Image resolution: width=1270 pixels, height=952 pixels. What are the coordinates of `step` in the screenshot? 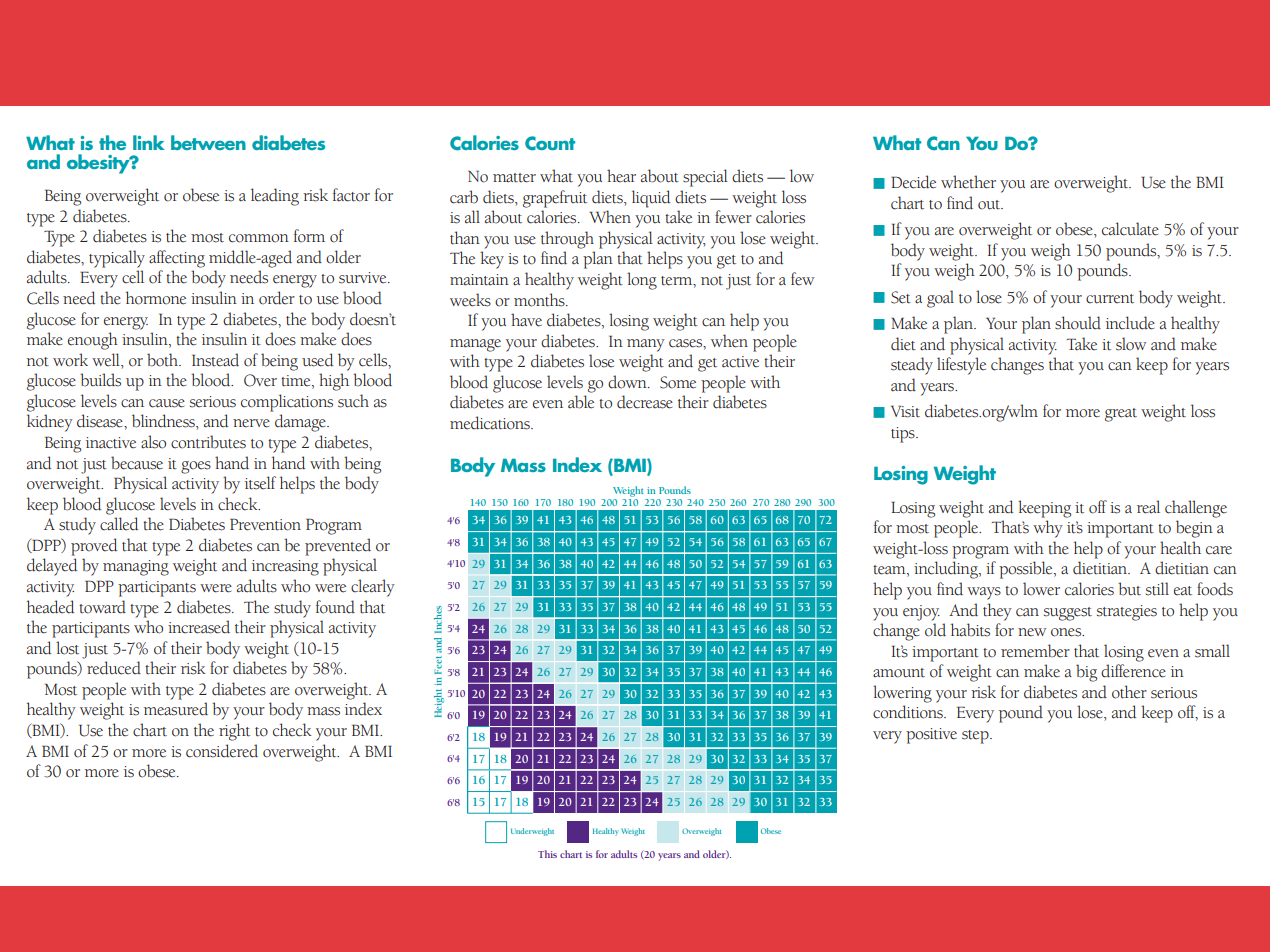 It's located at (976, 737).
